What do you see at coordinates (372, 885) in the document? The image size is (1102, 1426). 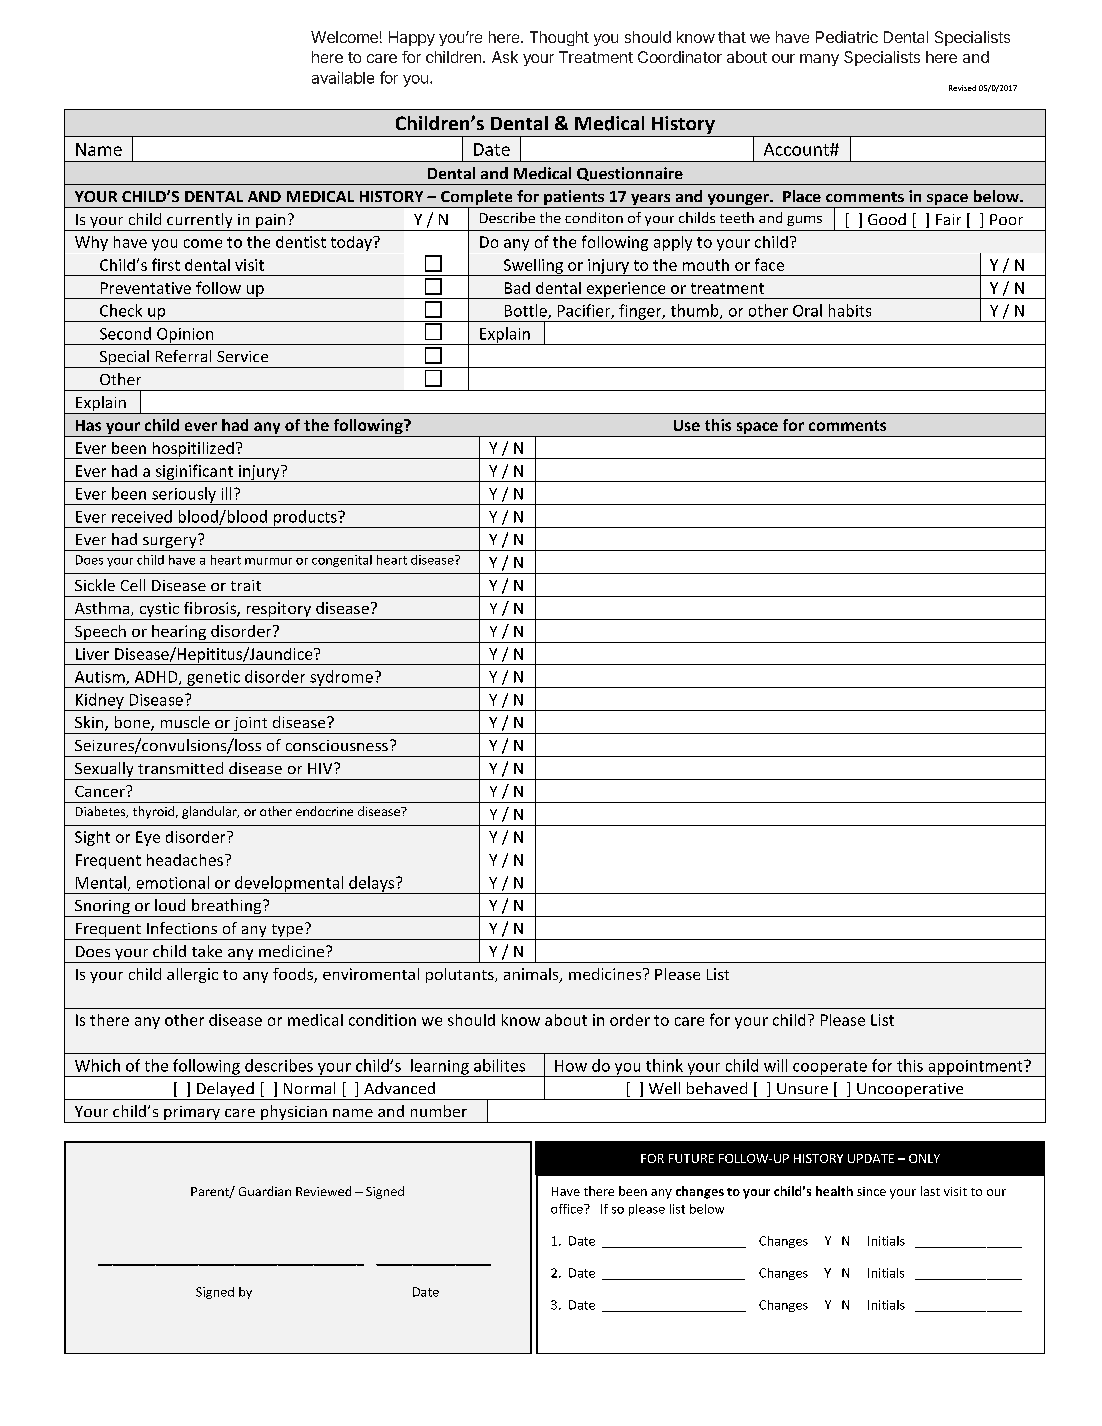 I see `delays` at bounding box center [372, 885].
